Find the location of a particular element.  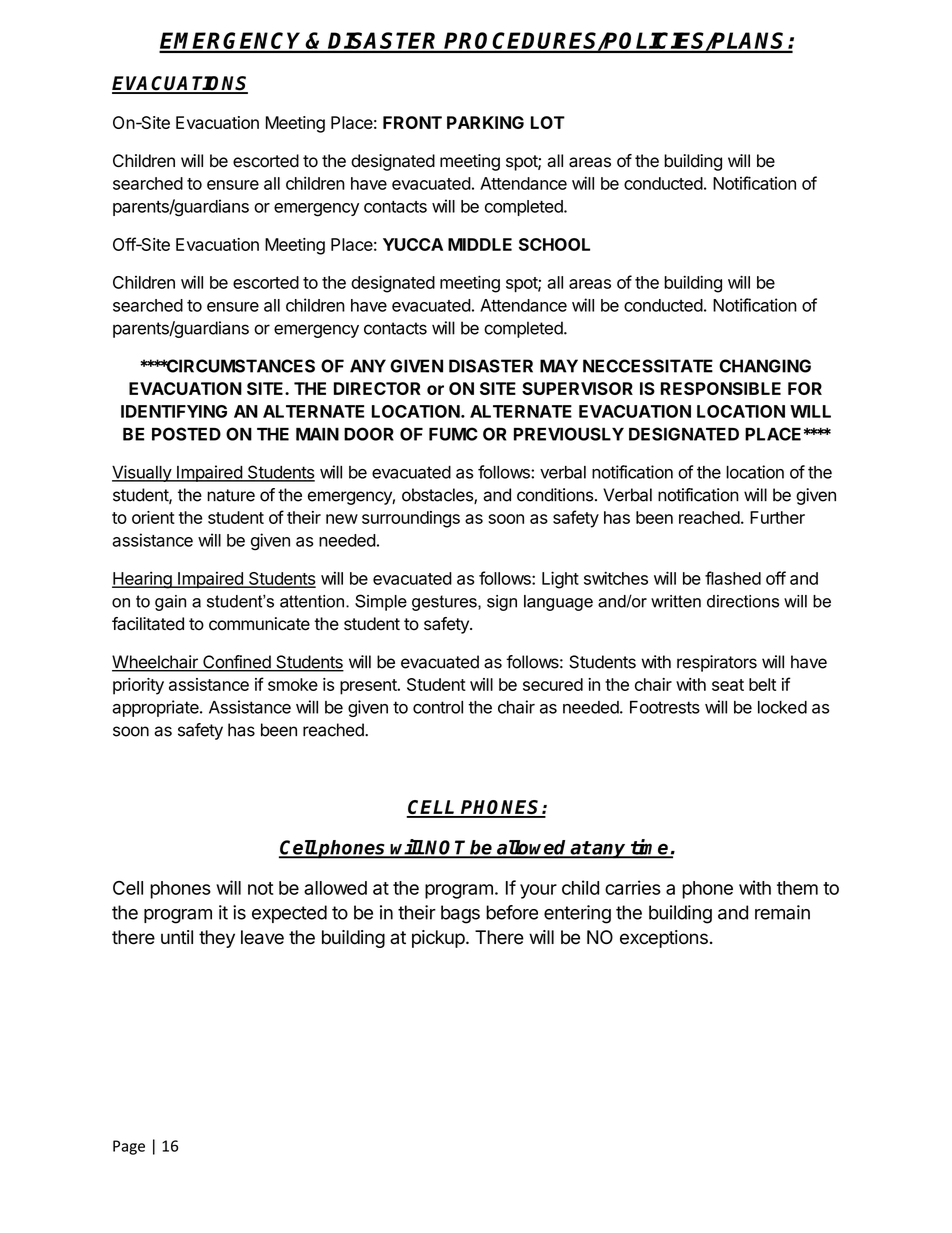

gestures is located at coordinates (445, 603).
